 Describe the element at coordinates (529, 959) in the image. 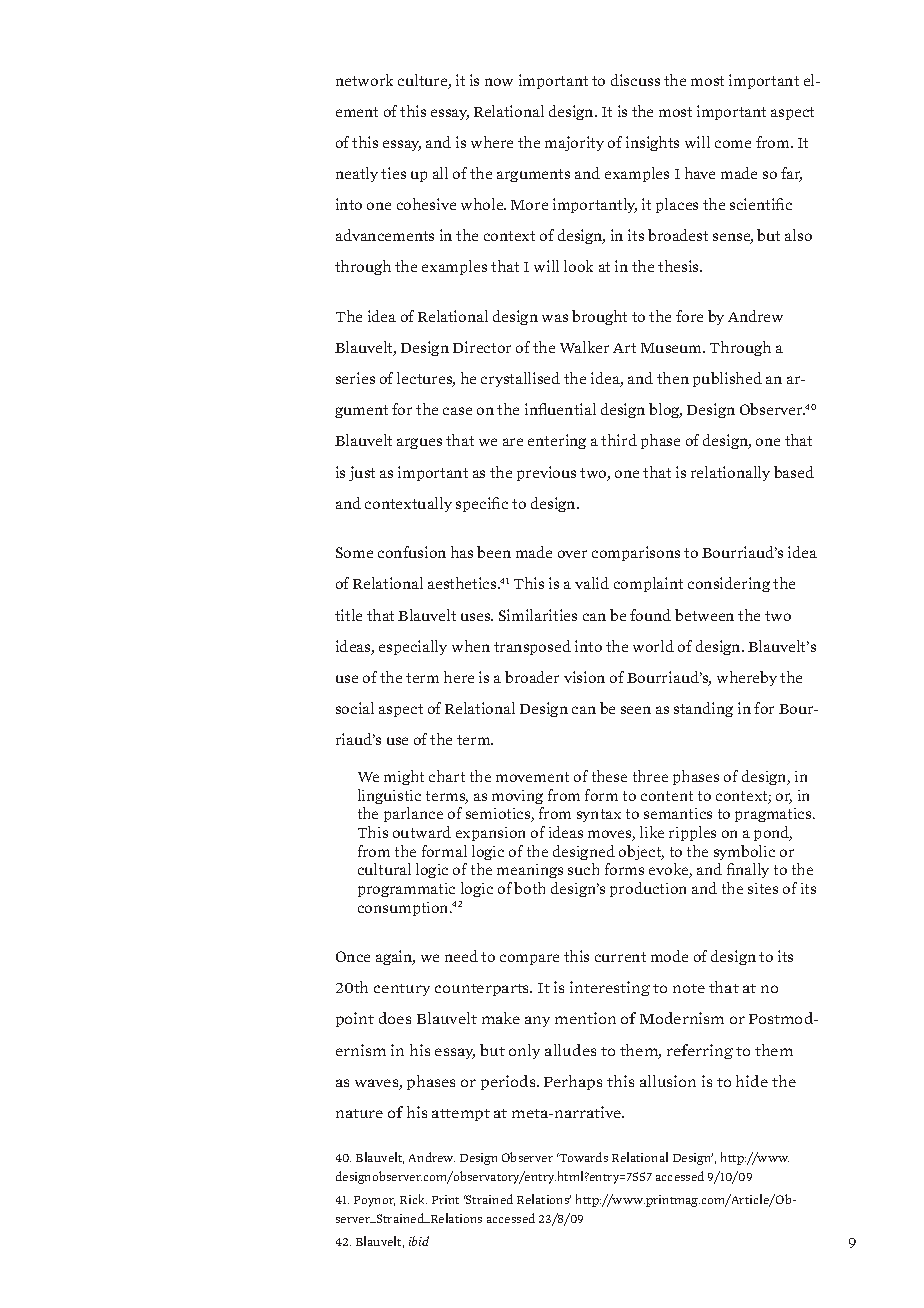

I see `compare` at that location.
